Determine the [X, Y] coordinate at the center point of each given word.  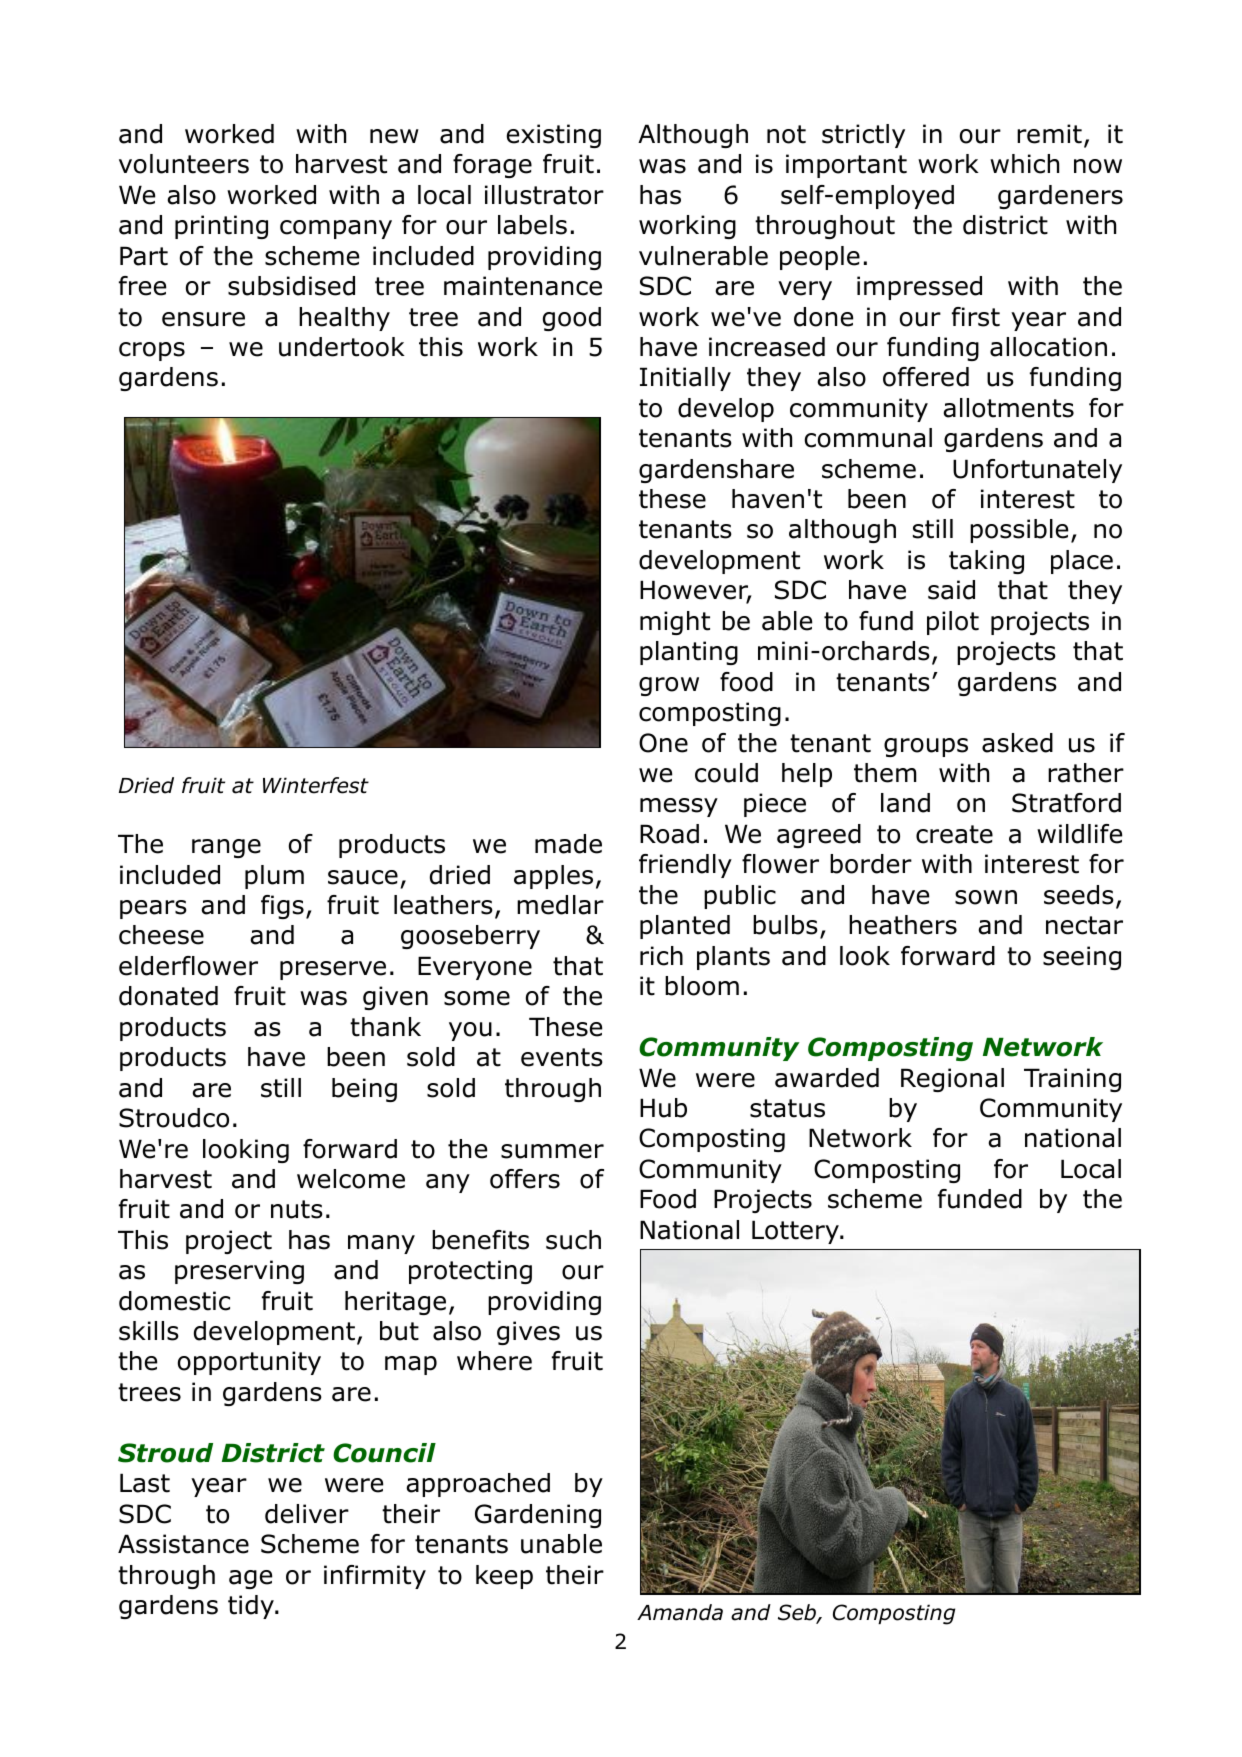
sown [986, 897]
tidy [252, 1607]
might [675, 623]
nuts [297, 1209]
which [1024, 164]
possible [1019, 531]
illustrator [544, 195]
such [573, 1240]
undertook [342, 347]
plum [274, 877]
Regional [952, 1080]
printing [221, 227]
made [568, 844]
